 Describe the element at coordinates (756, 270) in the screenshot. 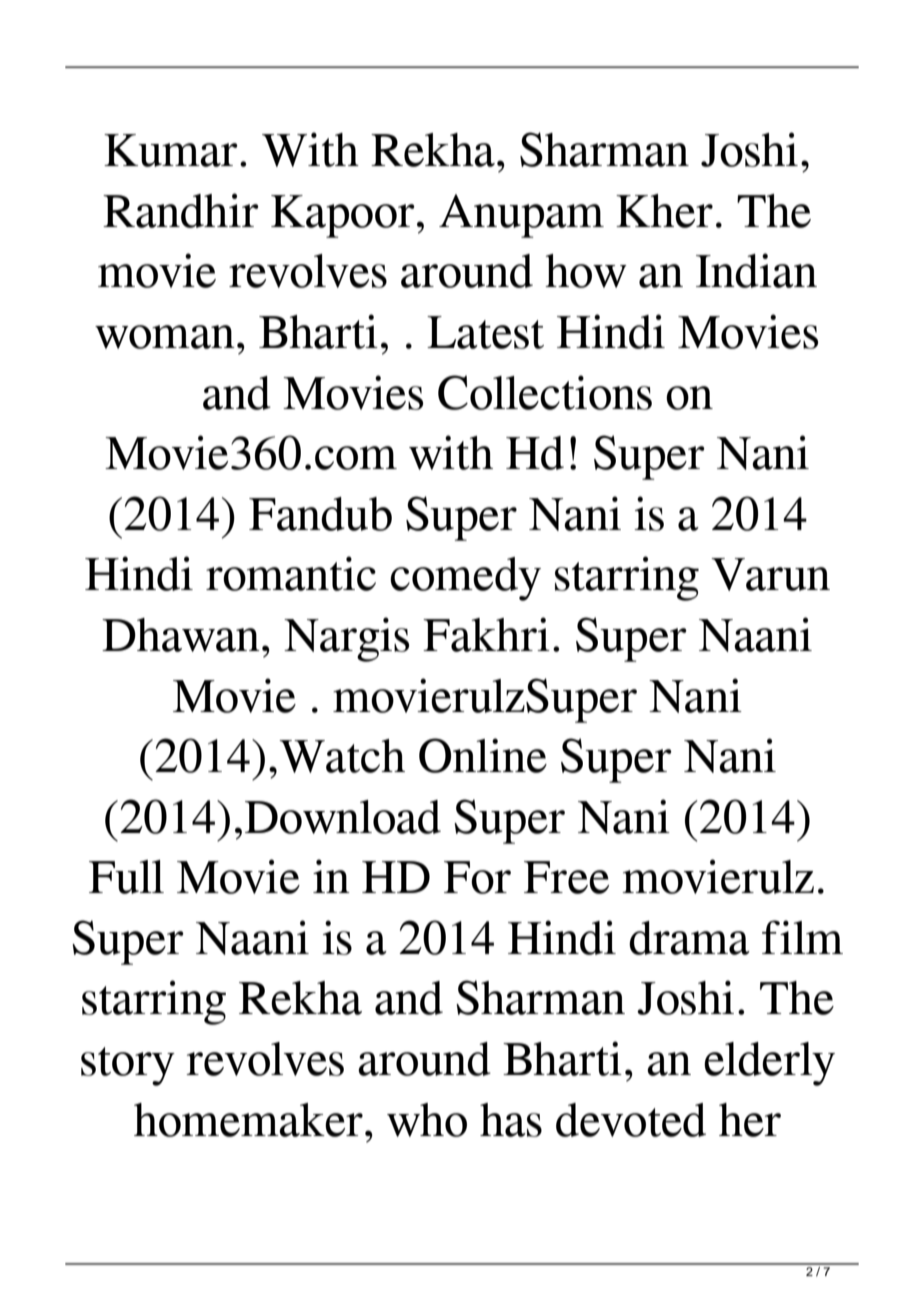

I see `Indian` at that location.
